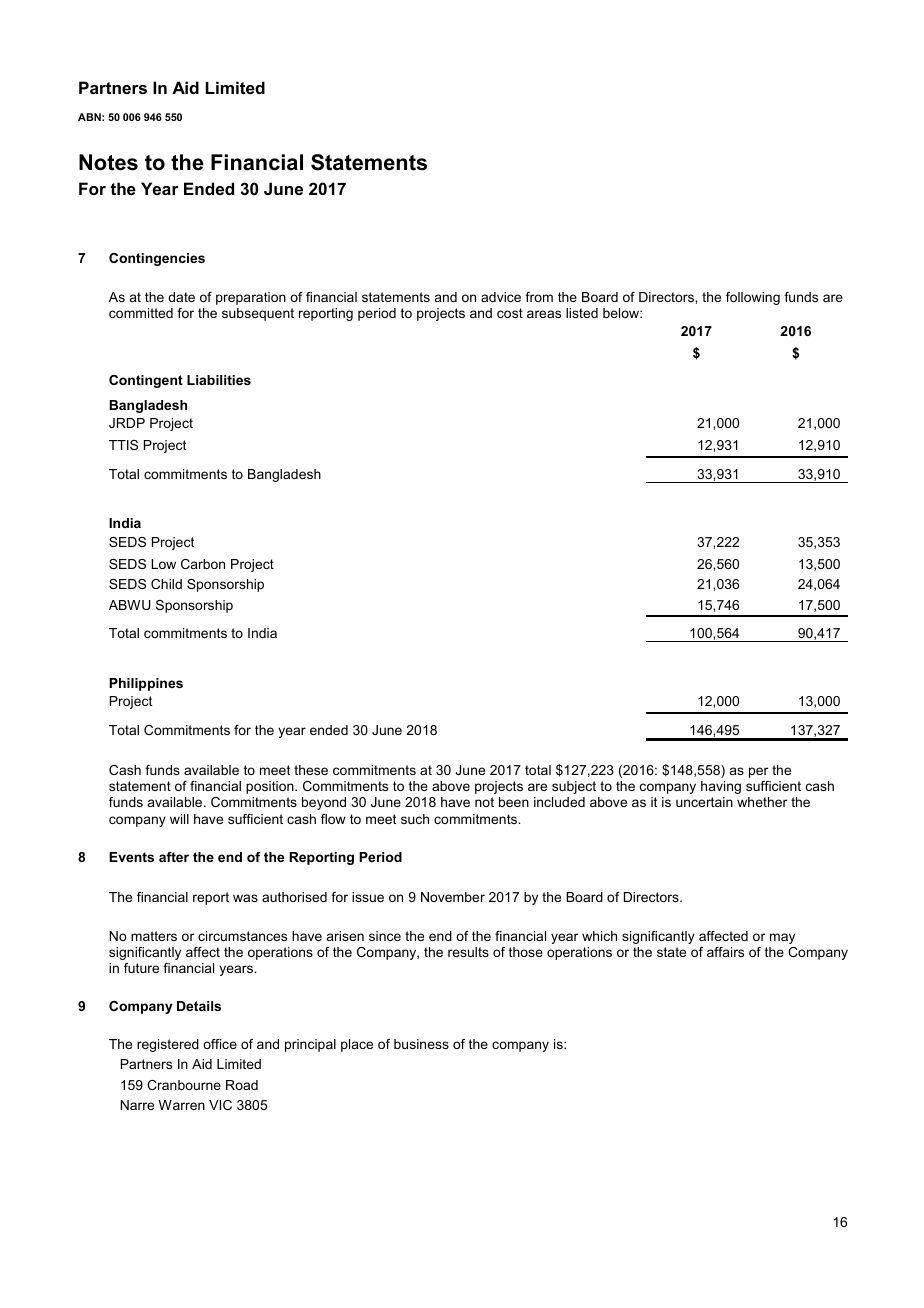  What do you see at coordinates (108, 162) in the page?
I see `Notes` at bounding box center [108, 162].
